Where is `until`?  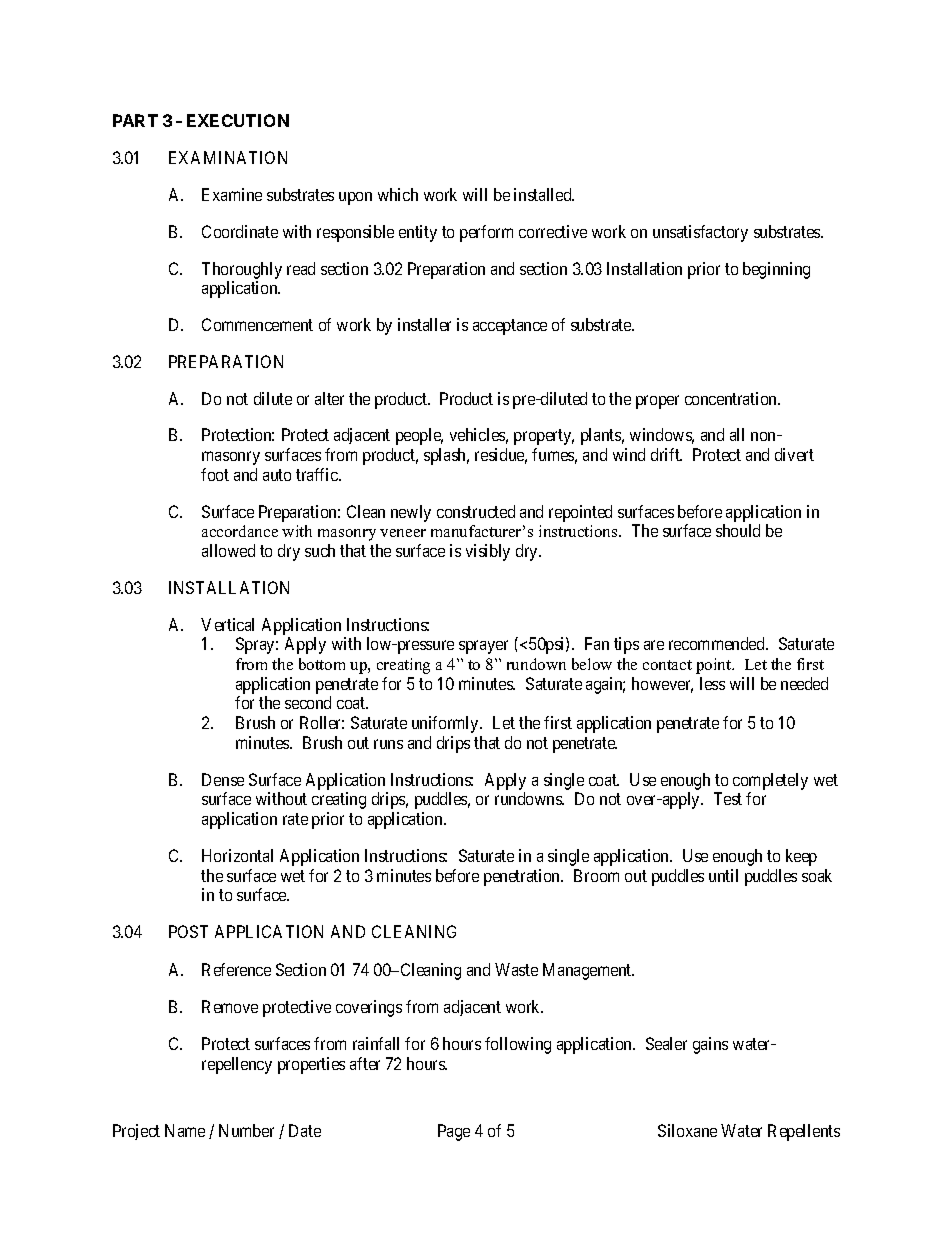 until is located at coordinates (723, 875).
